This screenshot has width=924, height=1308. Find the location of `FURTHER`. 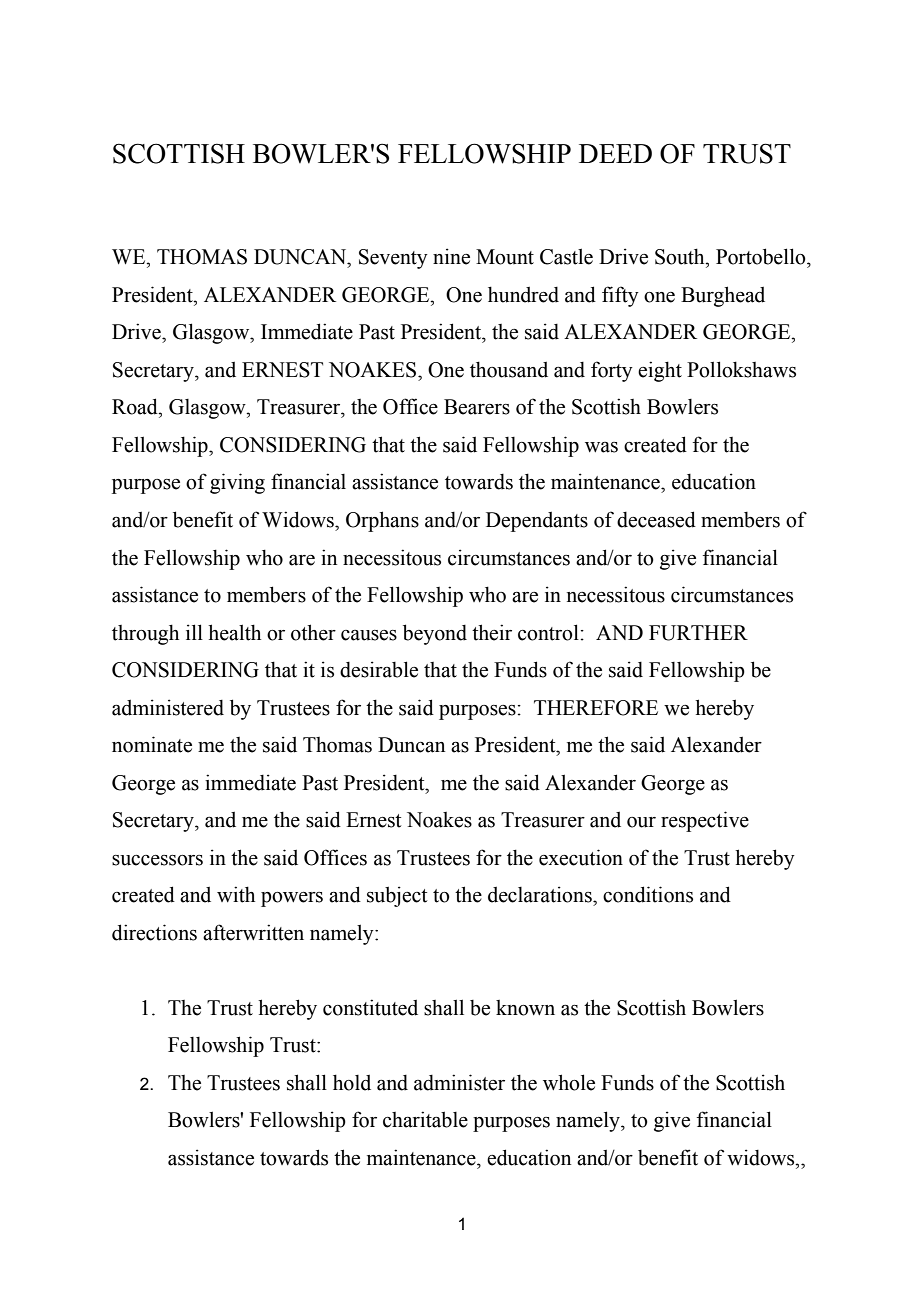

FURTHER is located at coordinates (698, 633).
